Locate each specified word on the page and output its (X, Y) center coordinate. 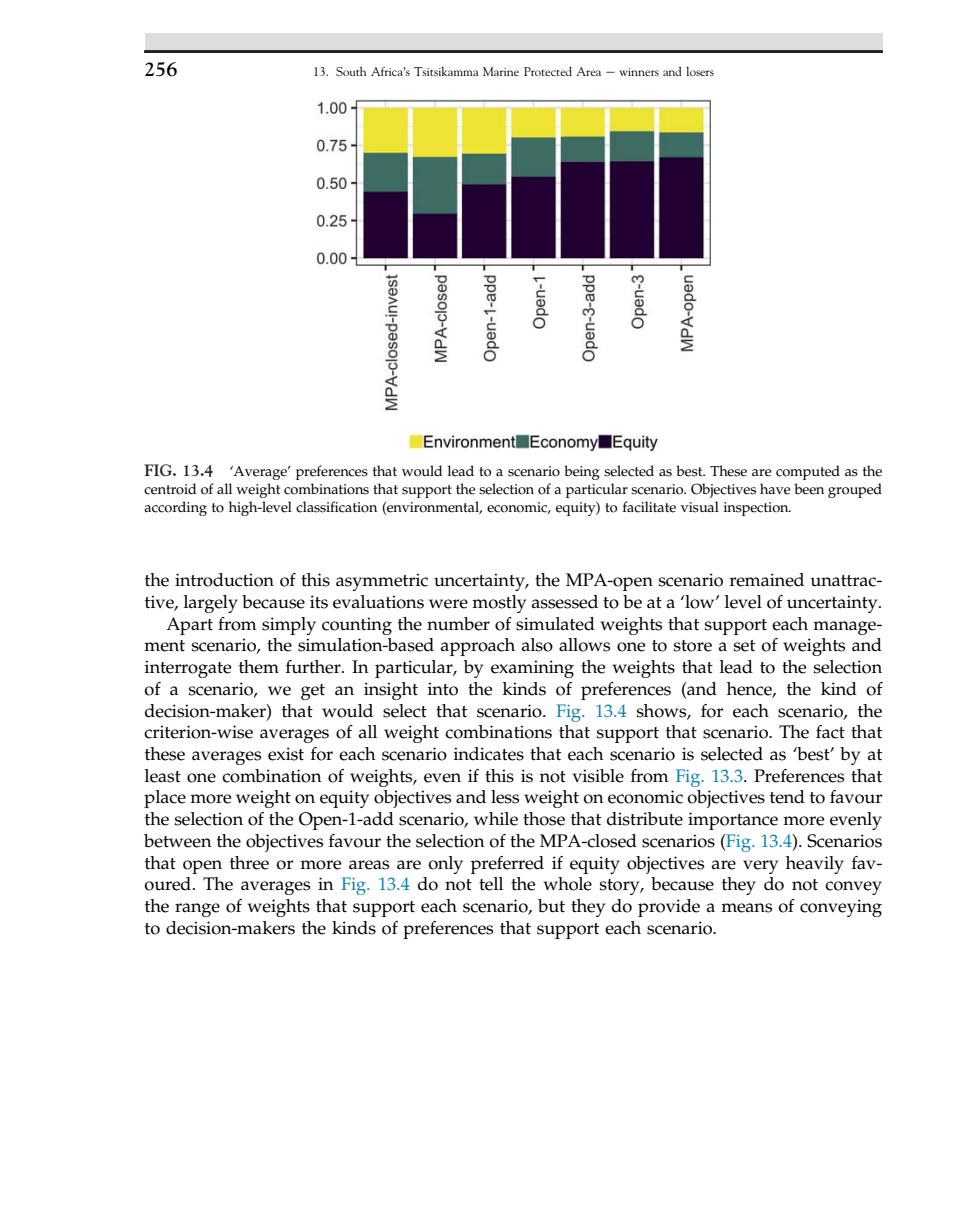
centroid (170, 489)
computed (808, 472)
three (249, 863)
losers (700, 71)
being (582, 472)
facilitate (649, 507)
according (175, 508)
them (259, 667)
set (744, 646)
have (775, 489)
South (351, 71)
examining (532, 669)
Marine (501, 71)
